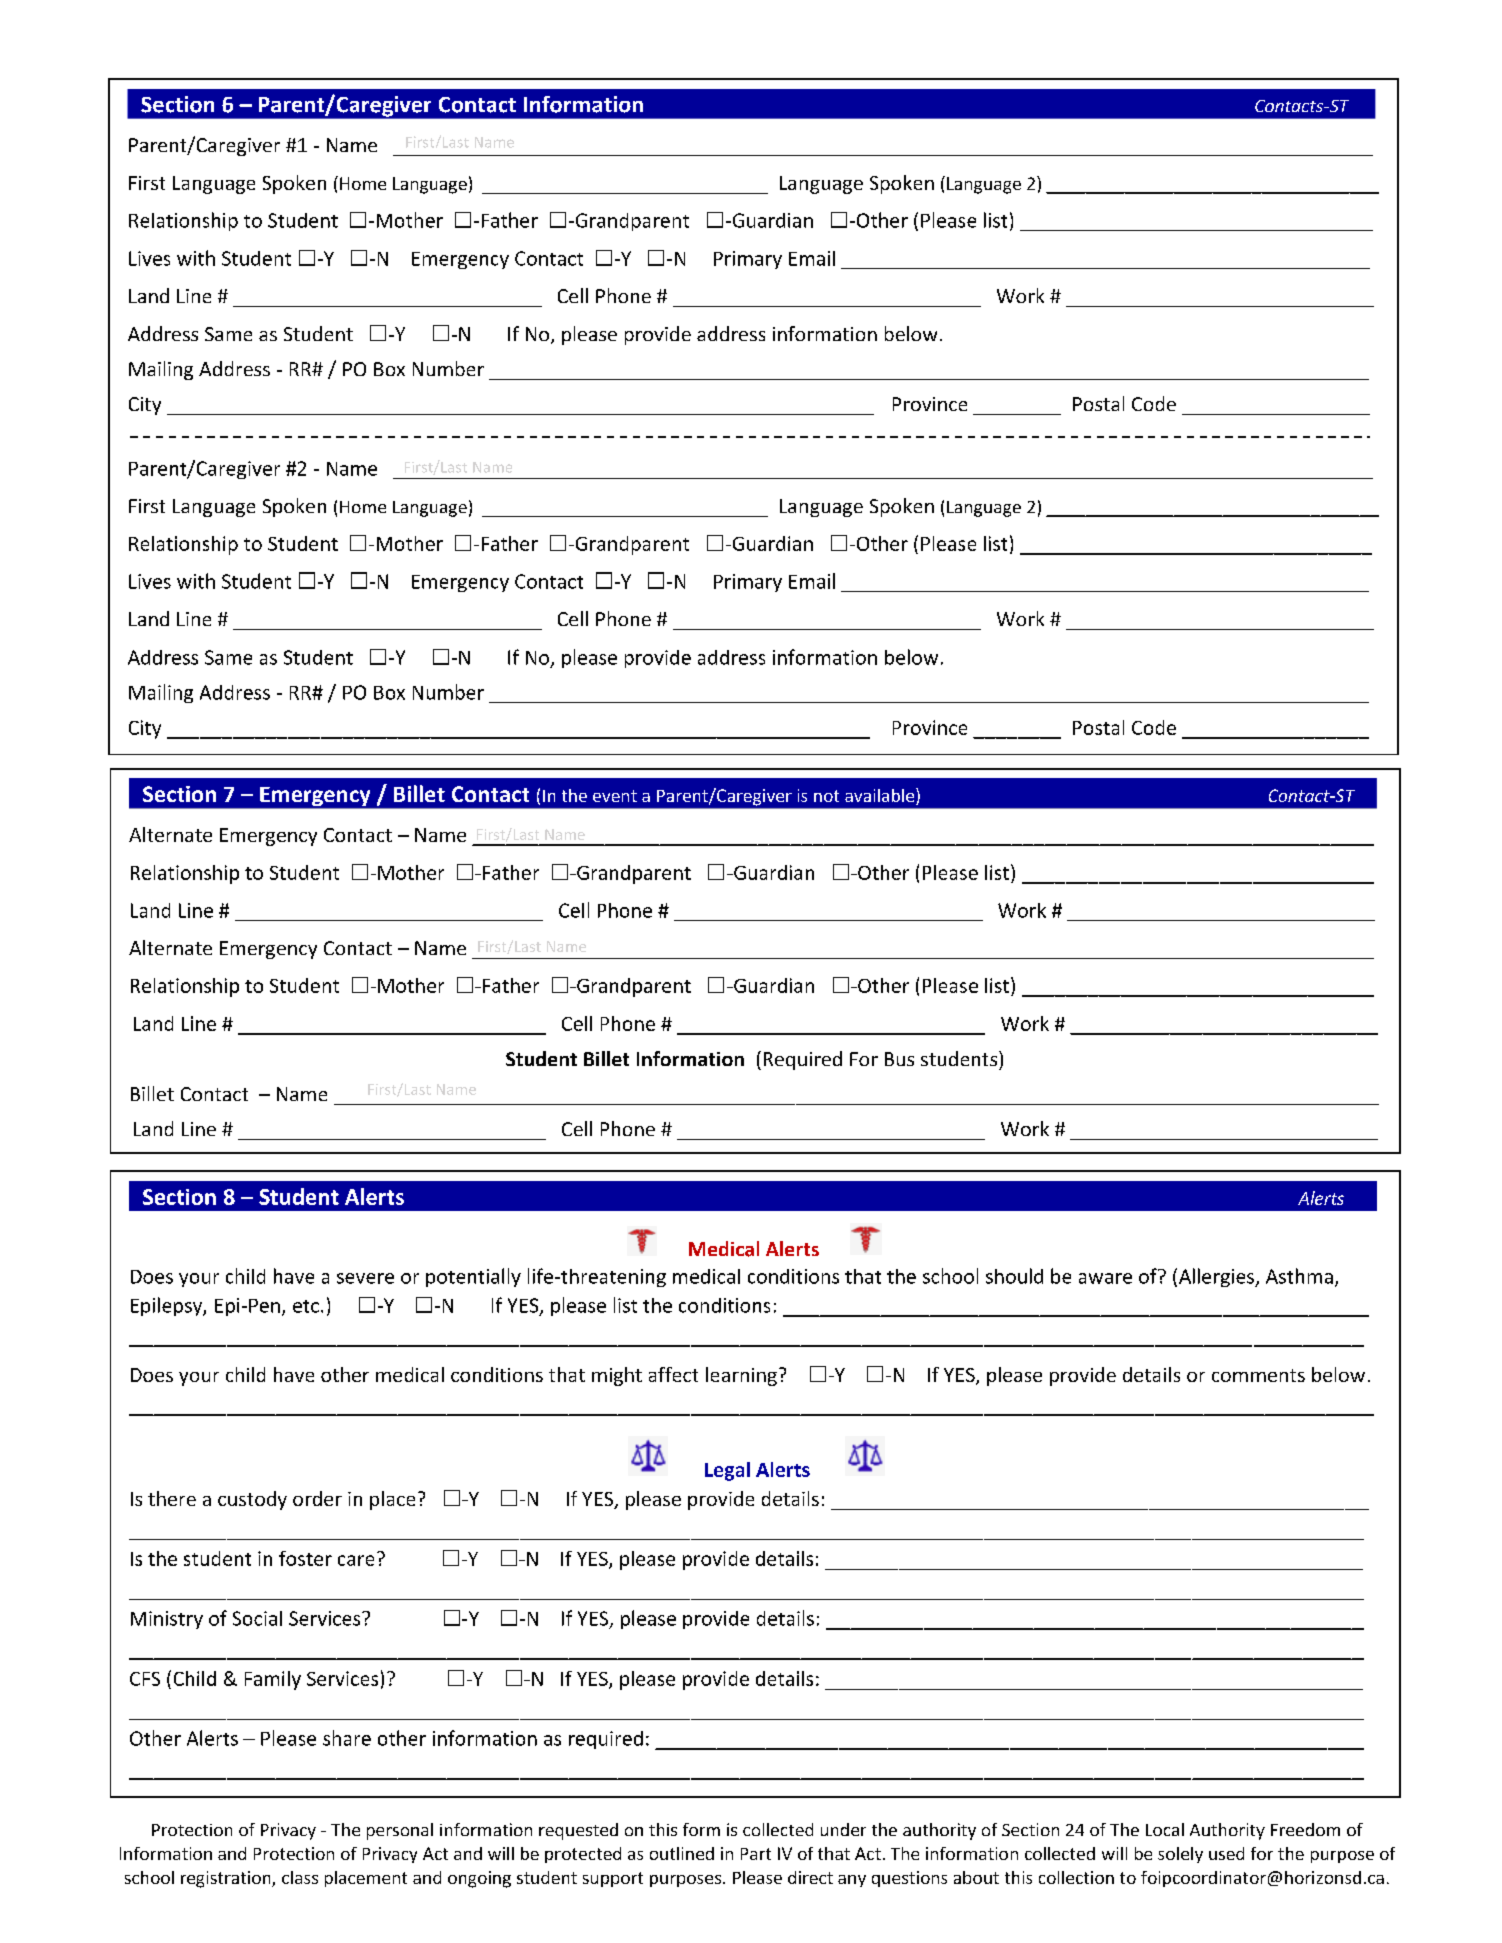 The image size is (1502, 1943). Describe the element at coordinates (727, 1471) in the screenshot. I see `Legal` at that location.
